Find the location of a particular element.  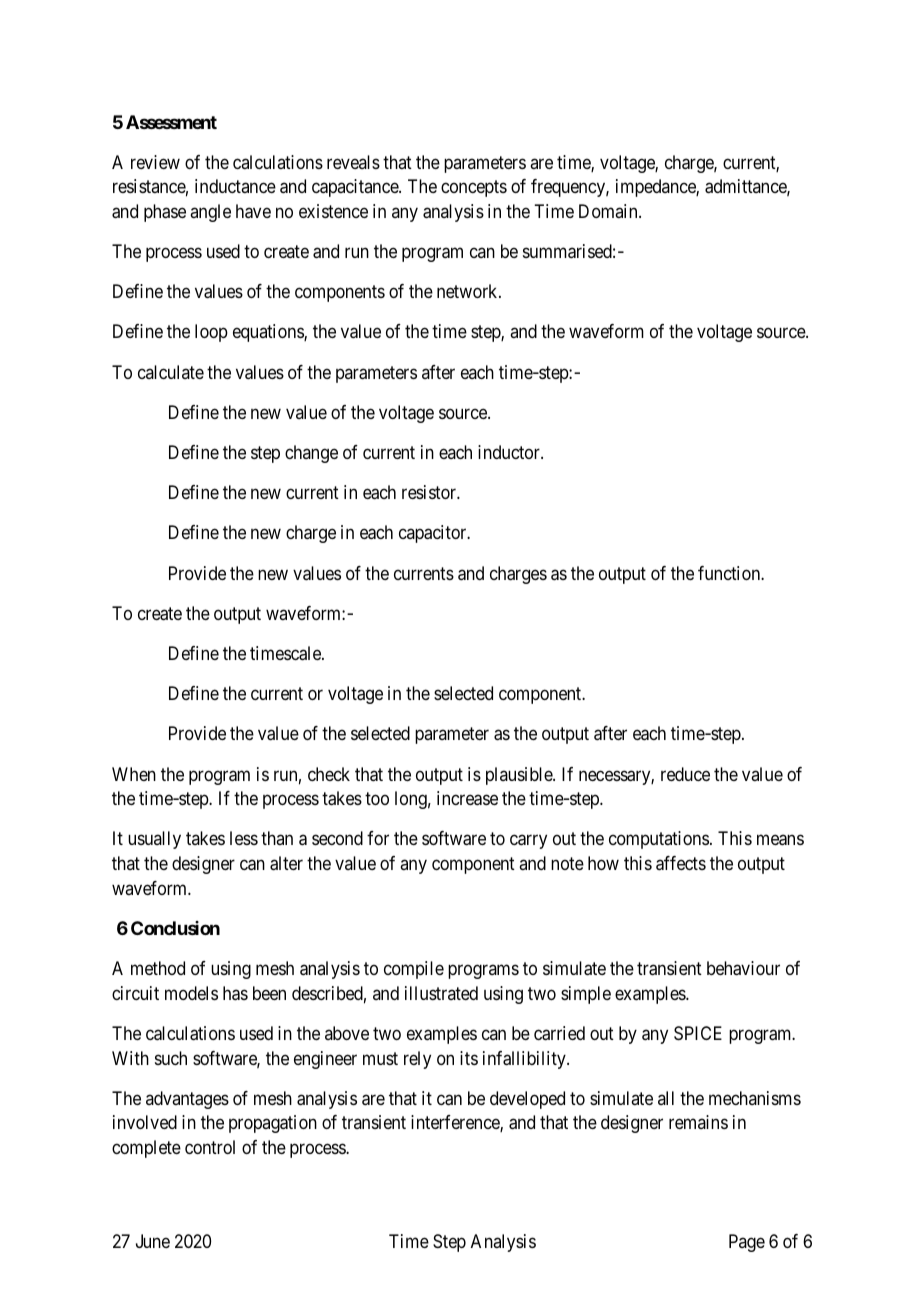

June is located at coordinates (153, 1241).
